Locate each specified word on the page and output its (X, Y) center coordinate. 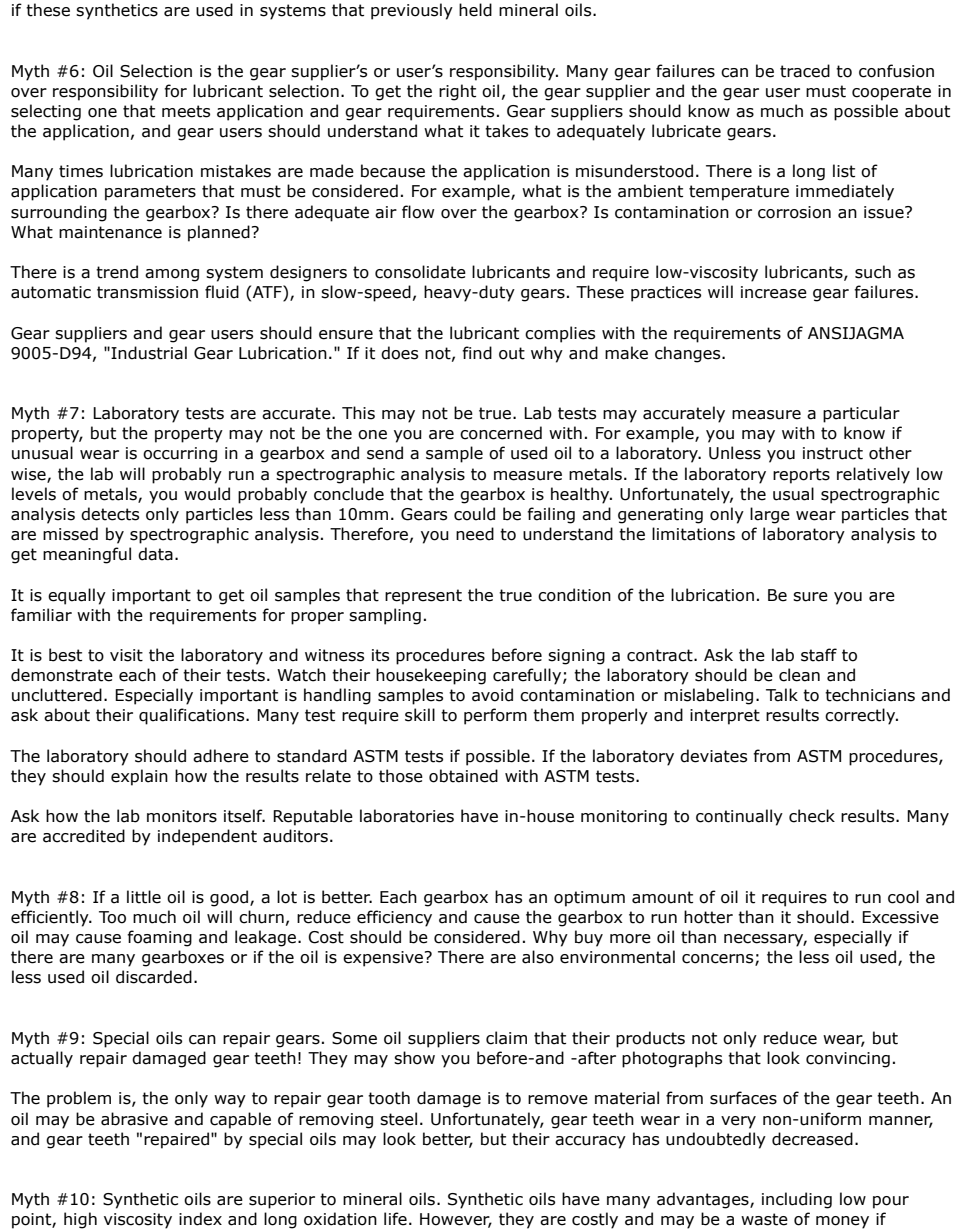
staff (819, 655)
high (80, 1220)
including (797, 1200)
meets (186, 111)
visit (126, 655)
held (475, 10)
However (456, 1220)
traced (805, 71)
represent (423, 597)
